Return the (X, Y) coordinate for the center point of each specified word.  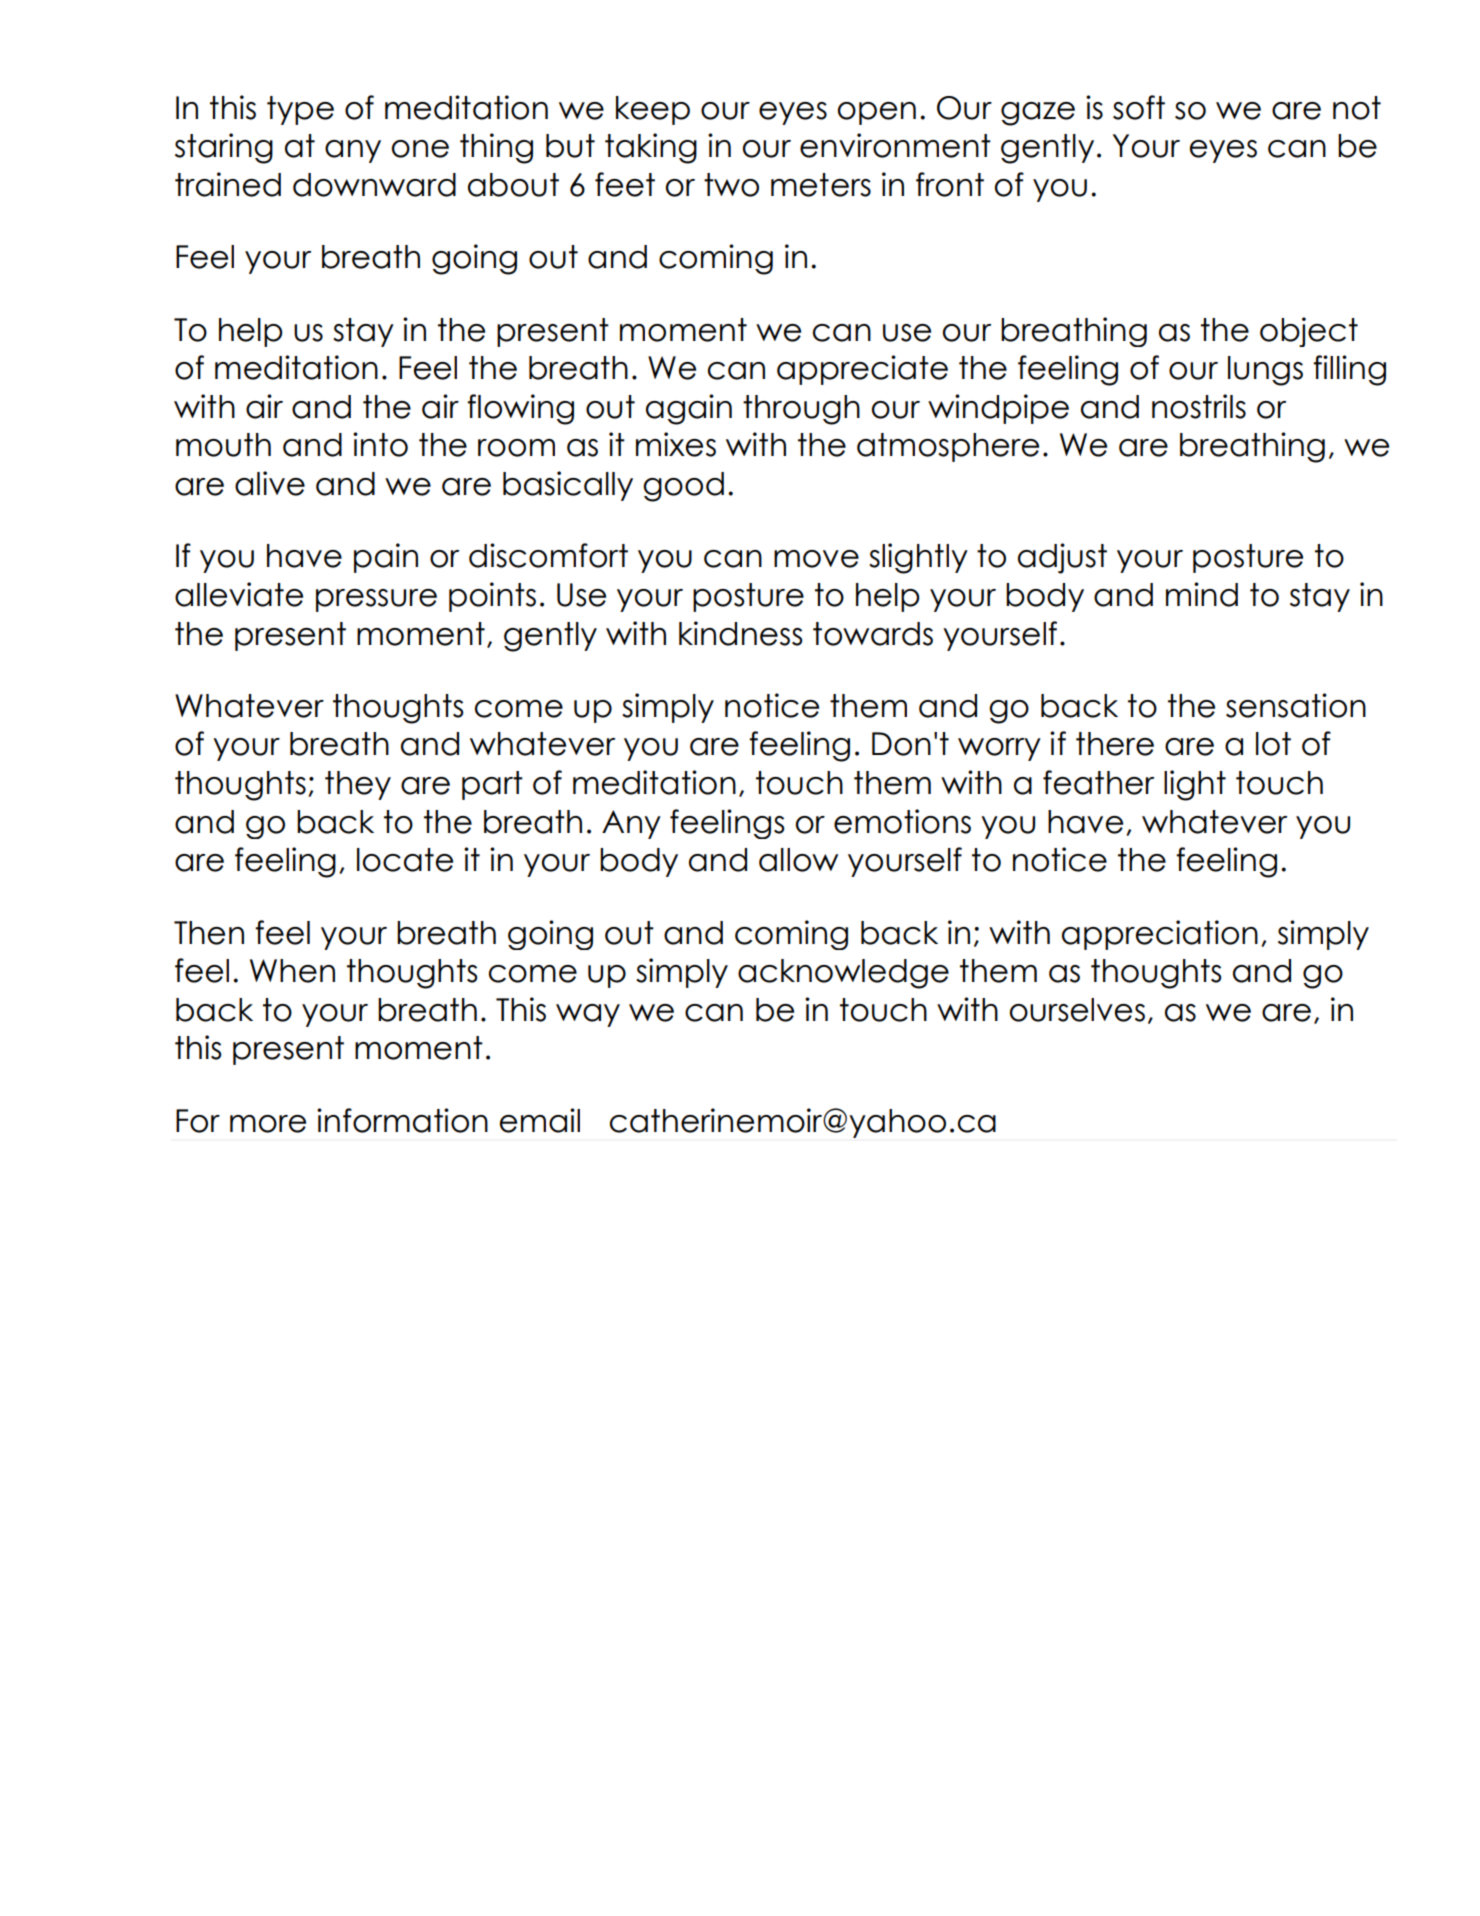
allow (798, 860)
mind (1202, 594)
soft (1139, 107)
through (801, 410)
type (300, 110)
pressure (376, 600)
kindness (741, 633)
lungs (1265, 371)
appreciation (1160, 935)
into (380, 444)
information (402, 1120)
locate (405, 860)
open (877, 113)
